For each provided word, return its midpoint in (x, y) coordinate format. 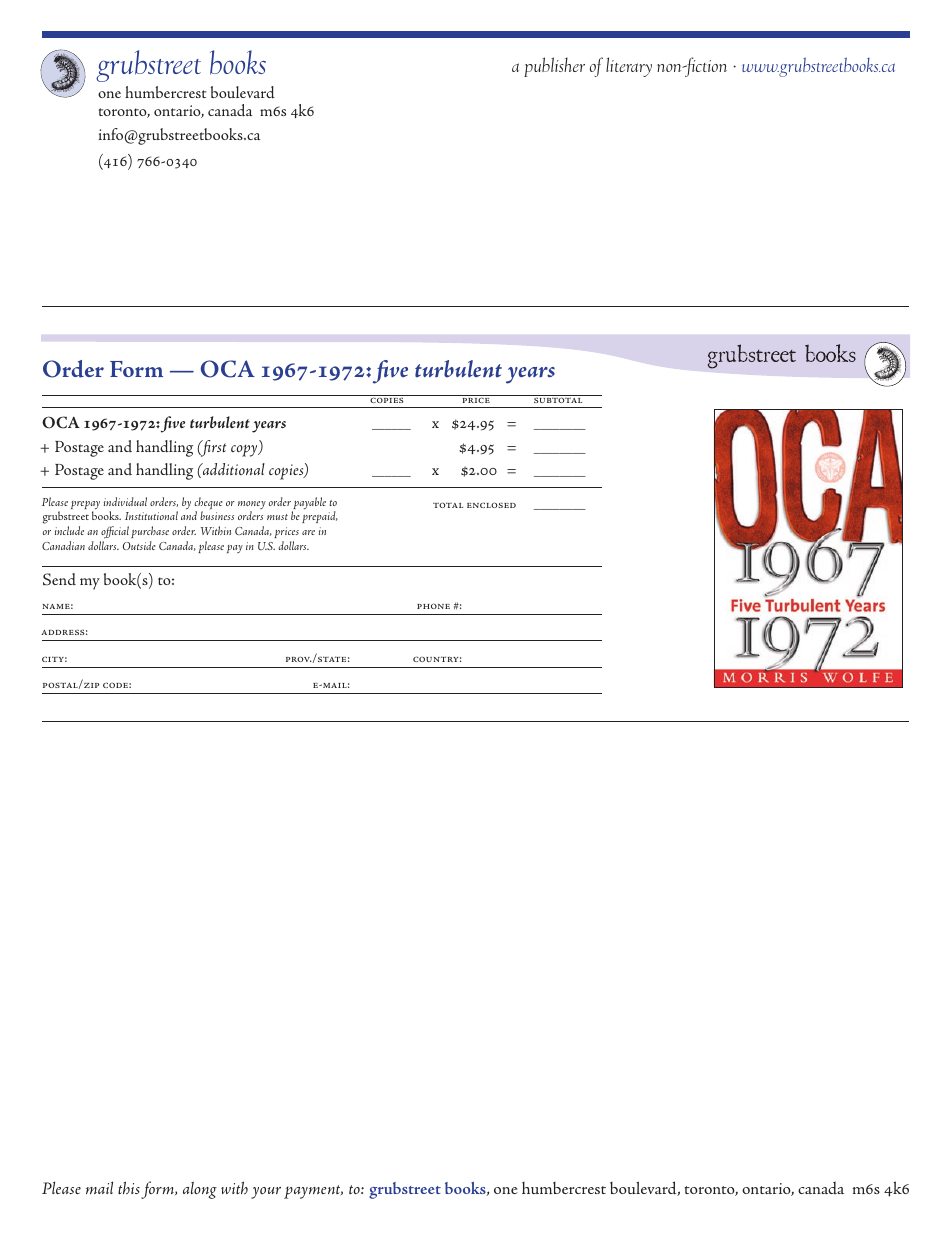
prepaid (320, 517)
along (200, 1190)
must (277, 517)
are (308, 532)
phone (433, 606)
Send (59, 579)
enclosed (491, 505)
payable (309, 504)
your (266, 1193)
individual (125, 501)
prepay (85, 506)
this (129, 1188)
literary (629, 67)
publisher (554, 67)
